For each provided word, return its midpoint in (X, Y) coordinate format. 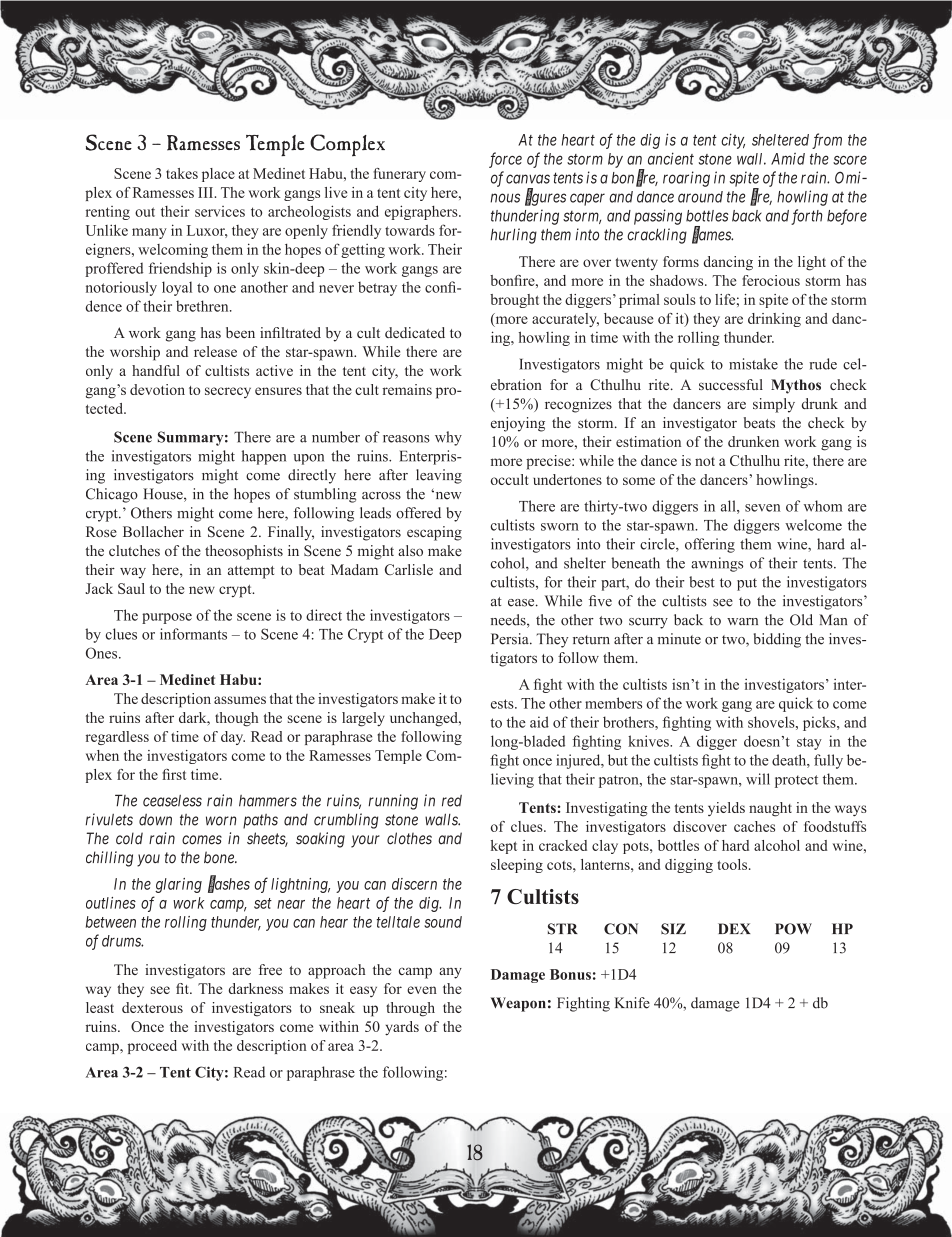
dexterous (152, 1007)
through (410, 1009)
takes (182, 173)
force (505, 160)
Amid (788, 159)
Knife (632, 1003)
